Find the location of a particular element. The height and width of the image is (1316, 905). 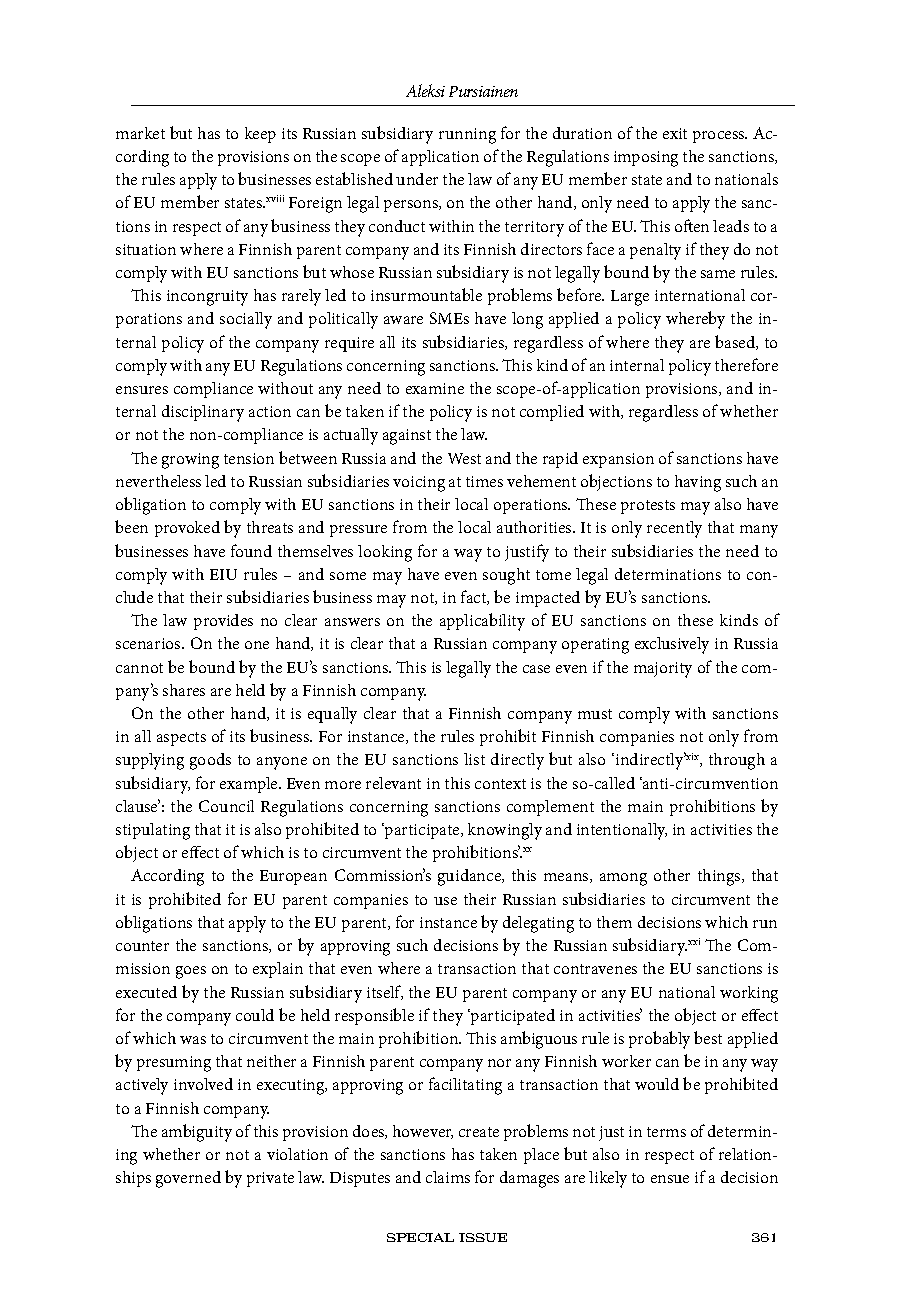

applicability is located at coordinates (482, 622).
